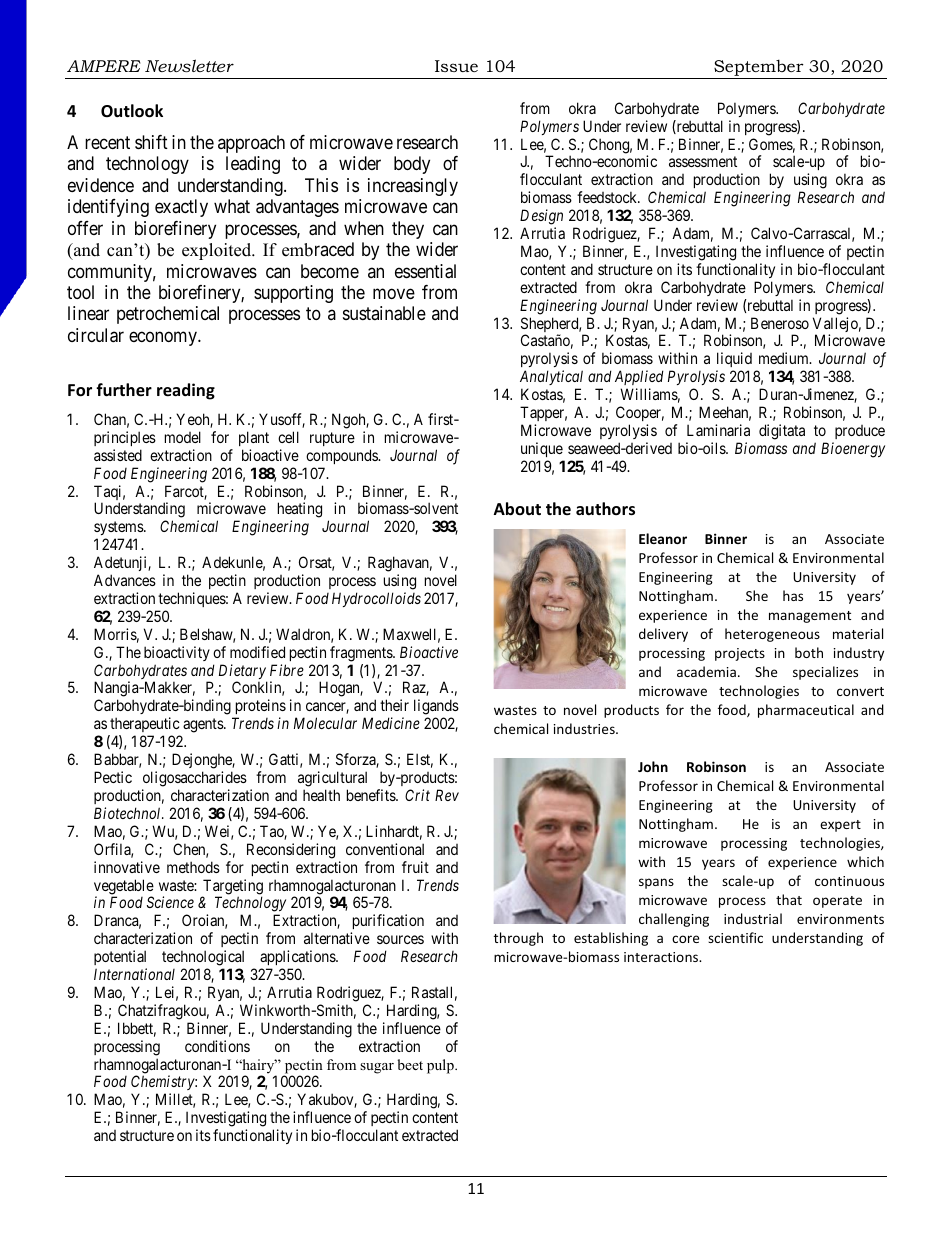 The height and width of the screenshot is (1233, 952). Describe the element at coordinates (542, 449) in the screenshot. I see `unique` at that location.
